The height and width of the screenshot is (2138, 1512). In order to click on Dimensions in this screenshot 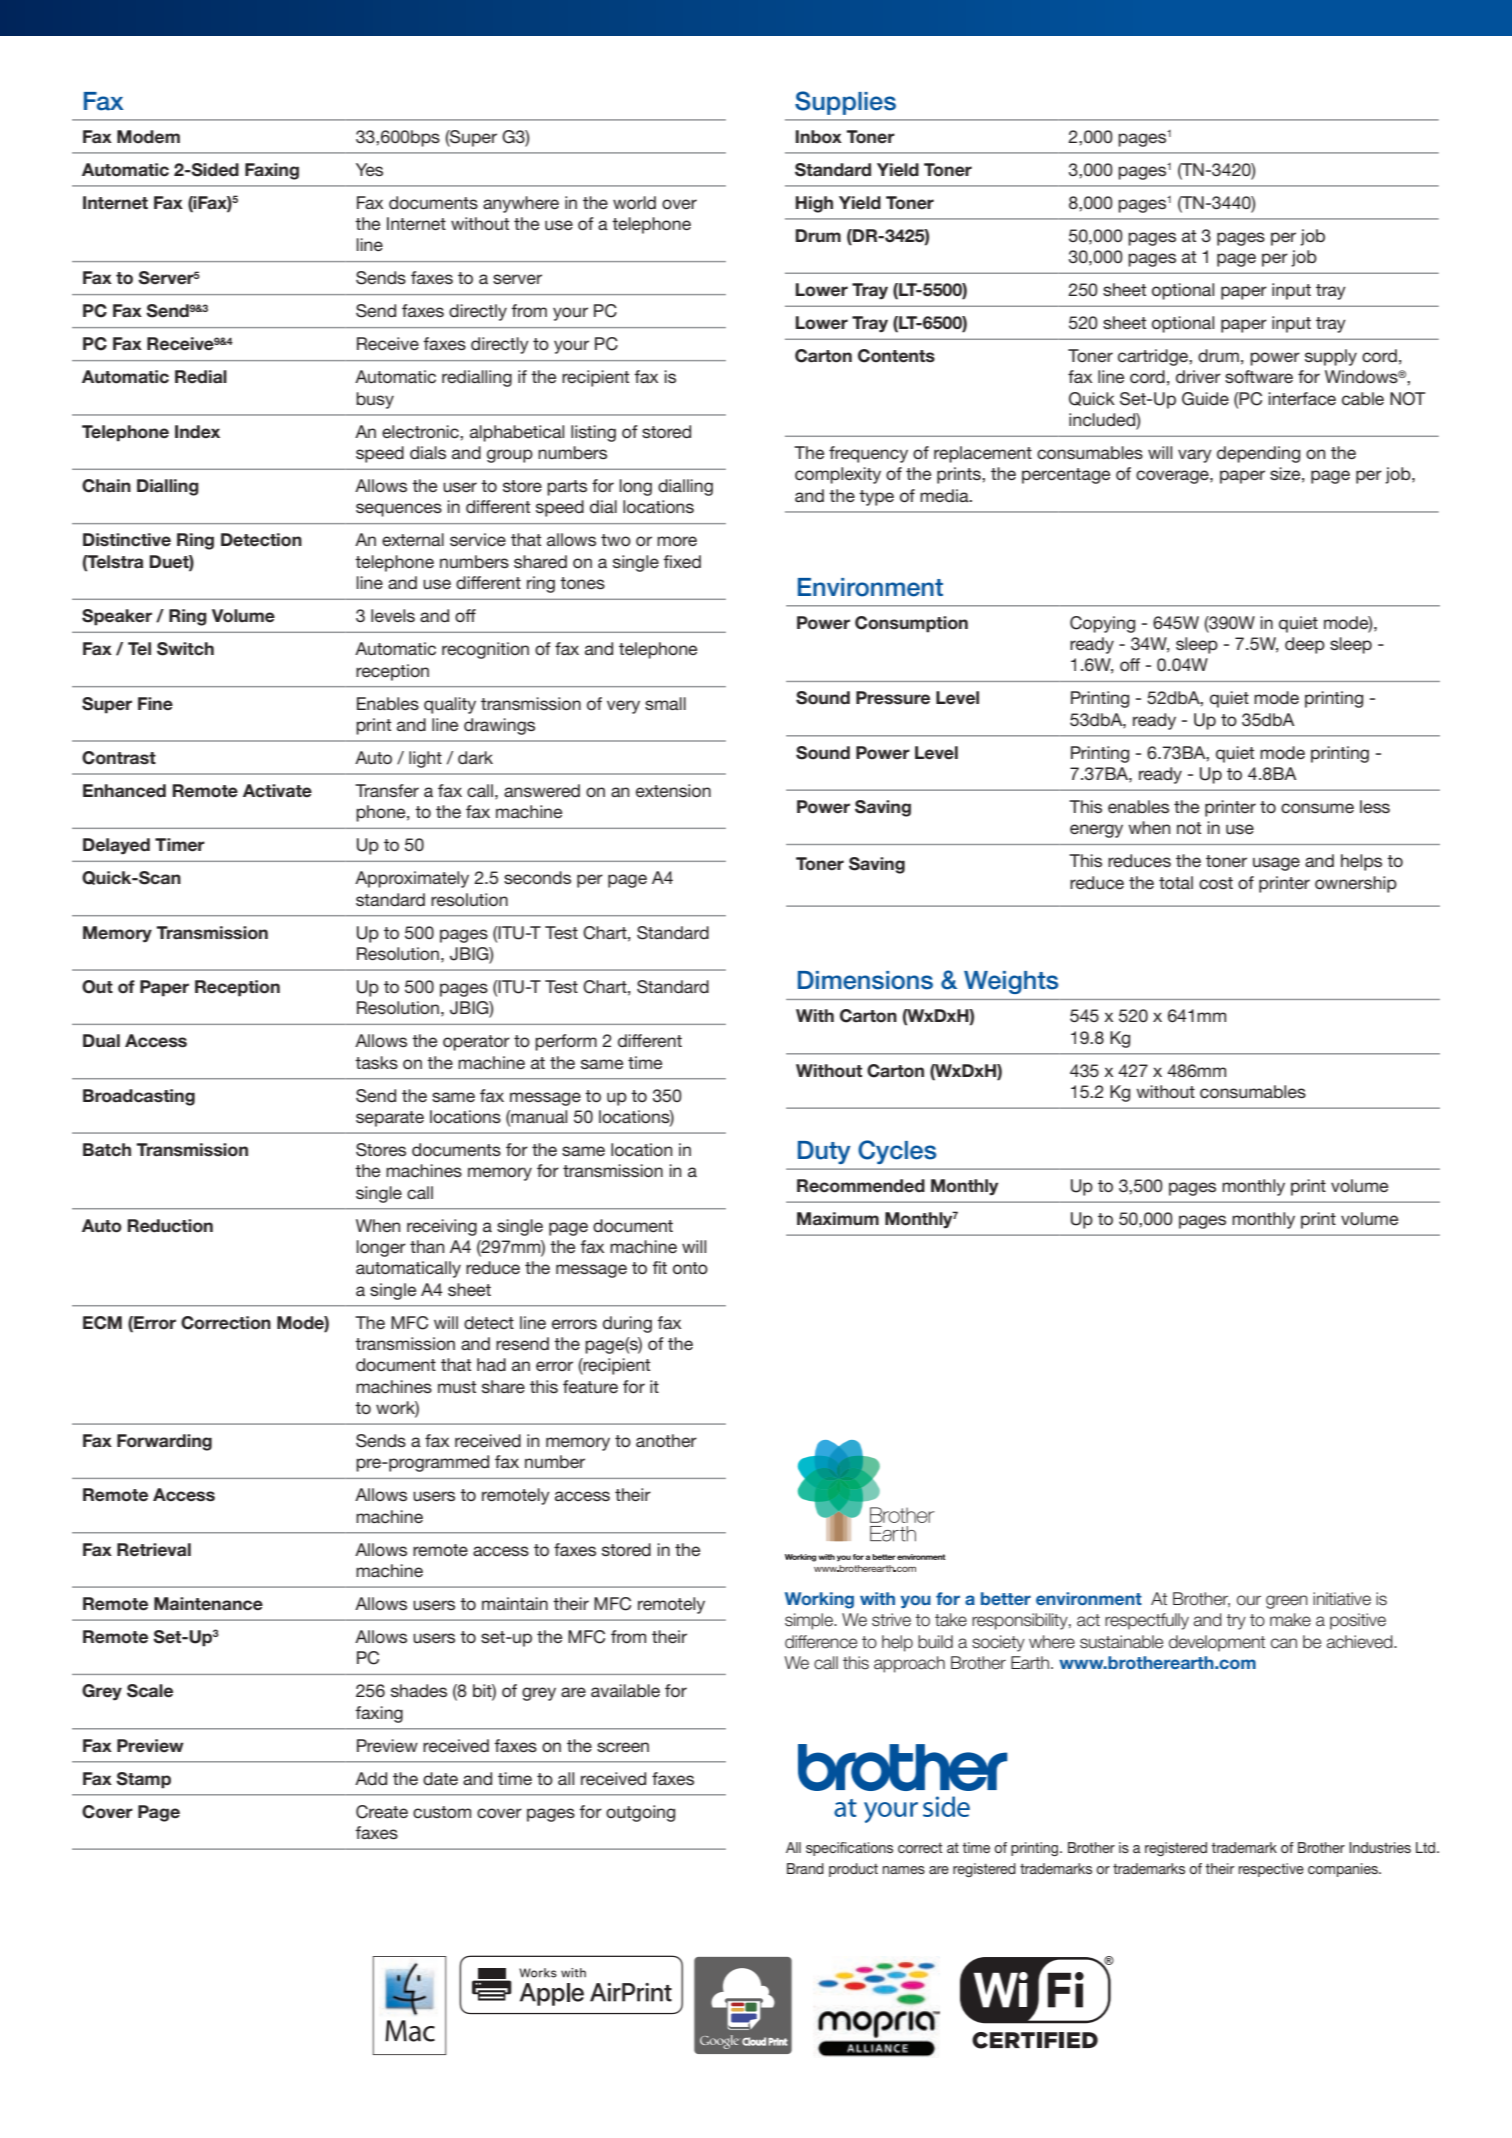, I will do `click(865, 980)`.
